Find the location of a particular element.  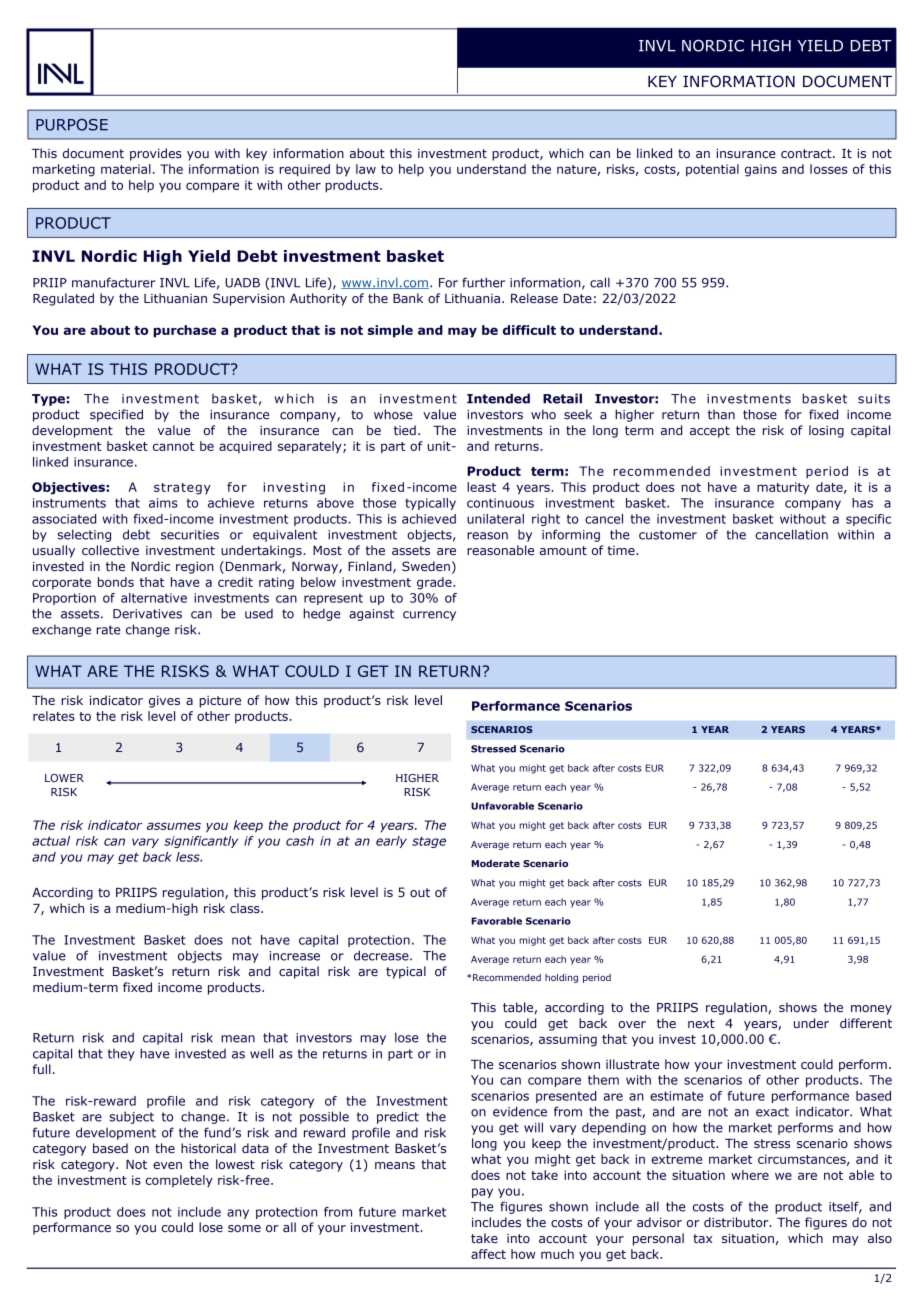

completely is located at coordinates (179, 1181).
